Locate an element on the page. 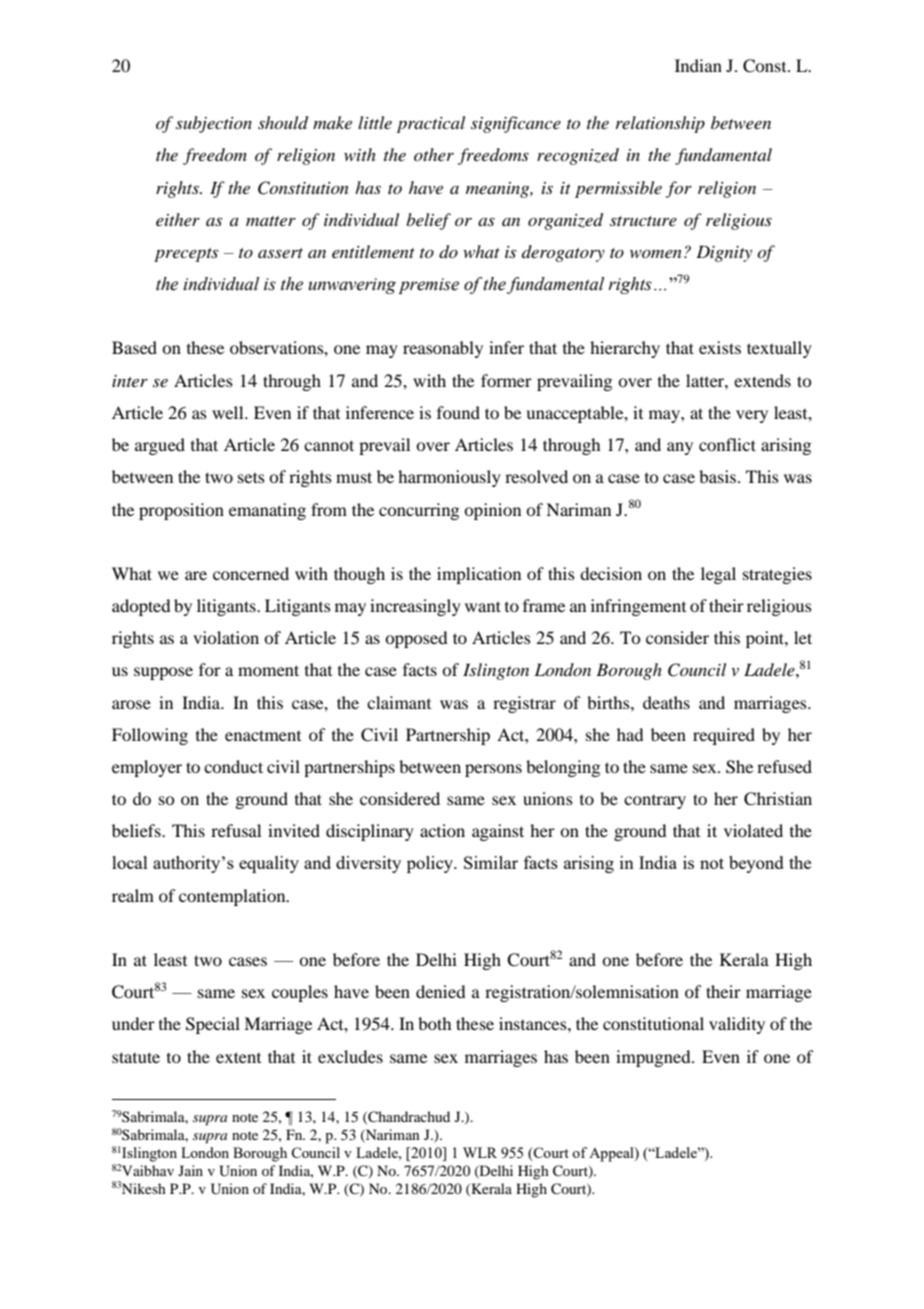 The width and height of the document is (924, 1309). let is located at coordinates (803, 637).
